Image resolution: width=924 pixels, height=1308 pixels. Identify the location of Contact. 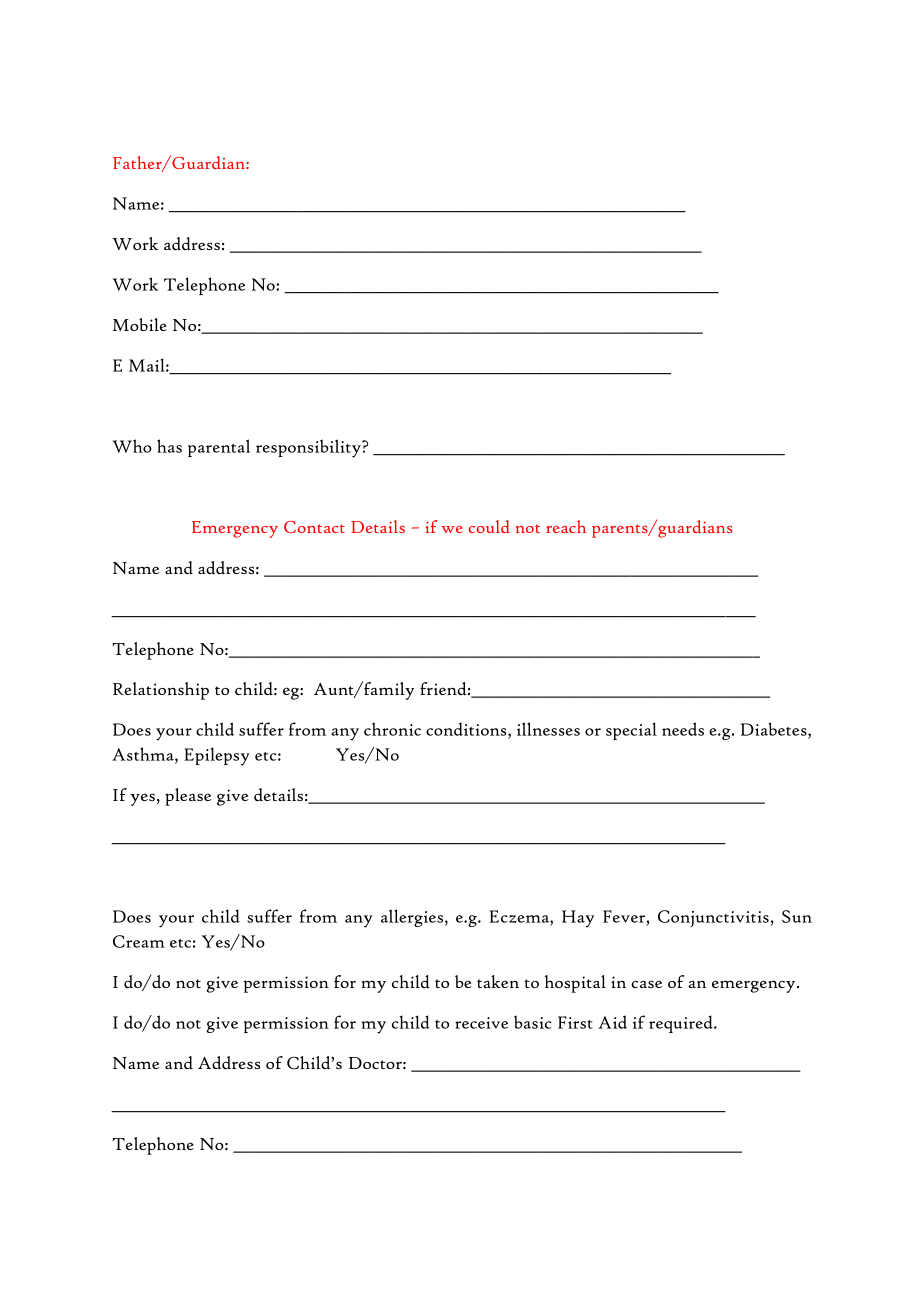
(314, 527).
